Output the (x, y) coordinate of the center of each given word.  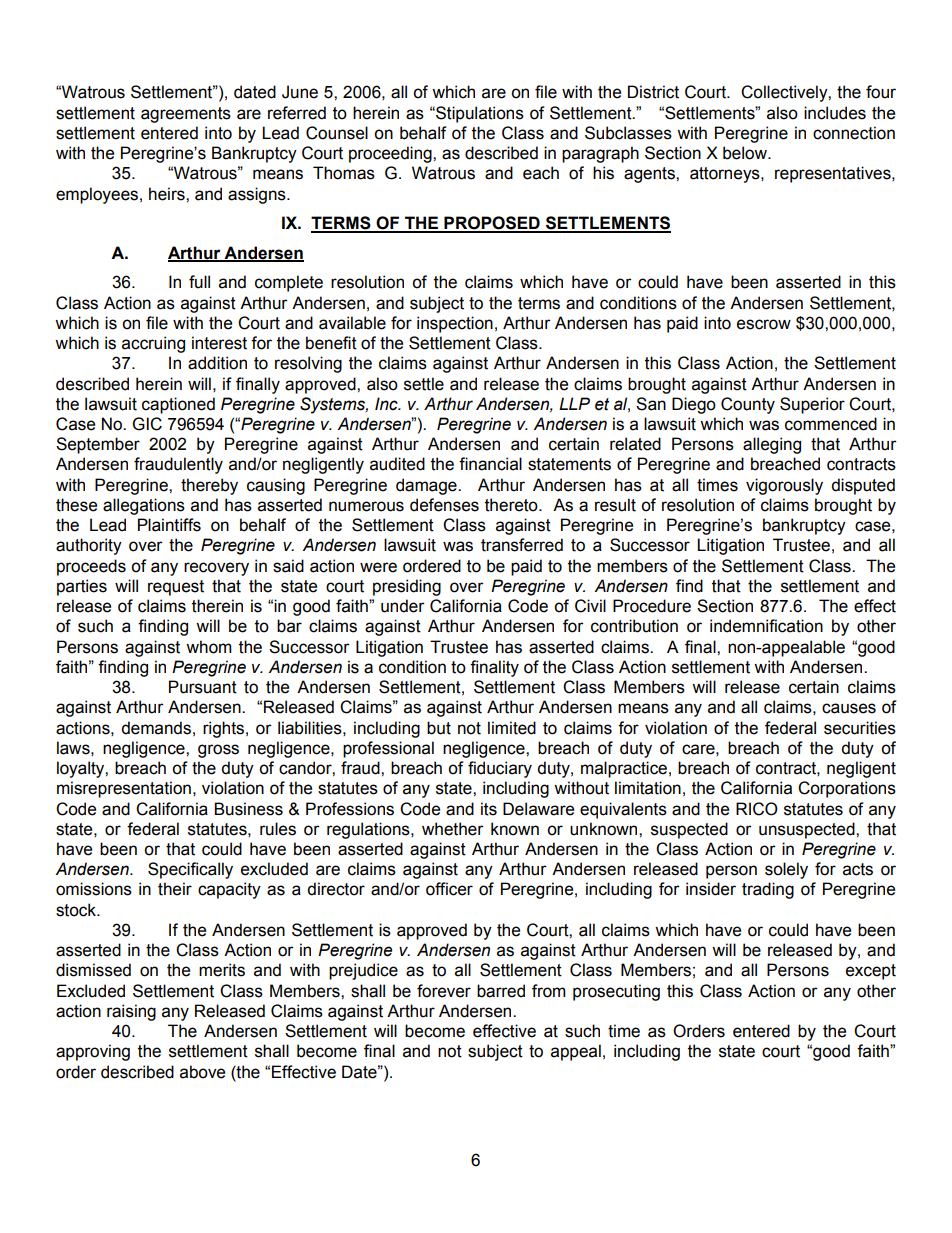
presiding (407, 587)
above (202, 1072)
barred (501, 991)
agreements (186, 115)
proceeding (391, 154)
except (871, 972)
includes (835, 113)
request (176, 588)
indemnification (766, 626)
